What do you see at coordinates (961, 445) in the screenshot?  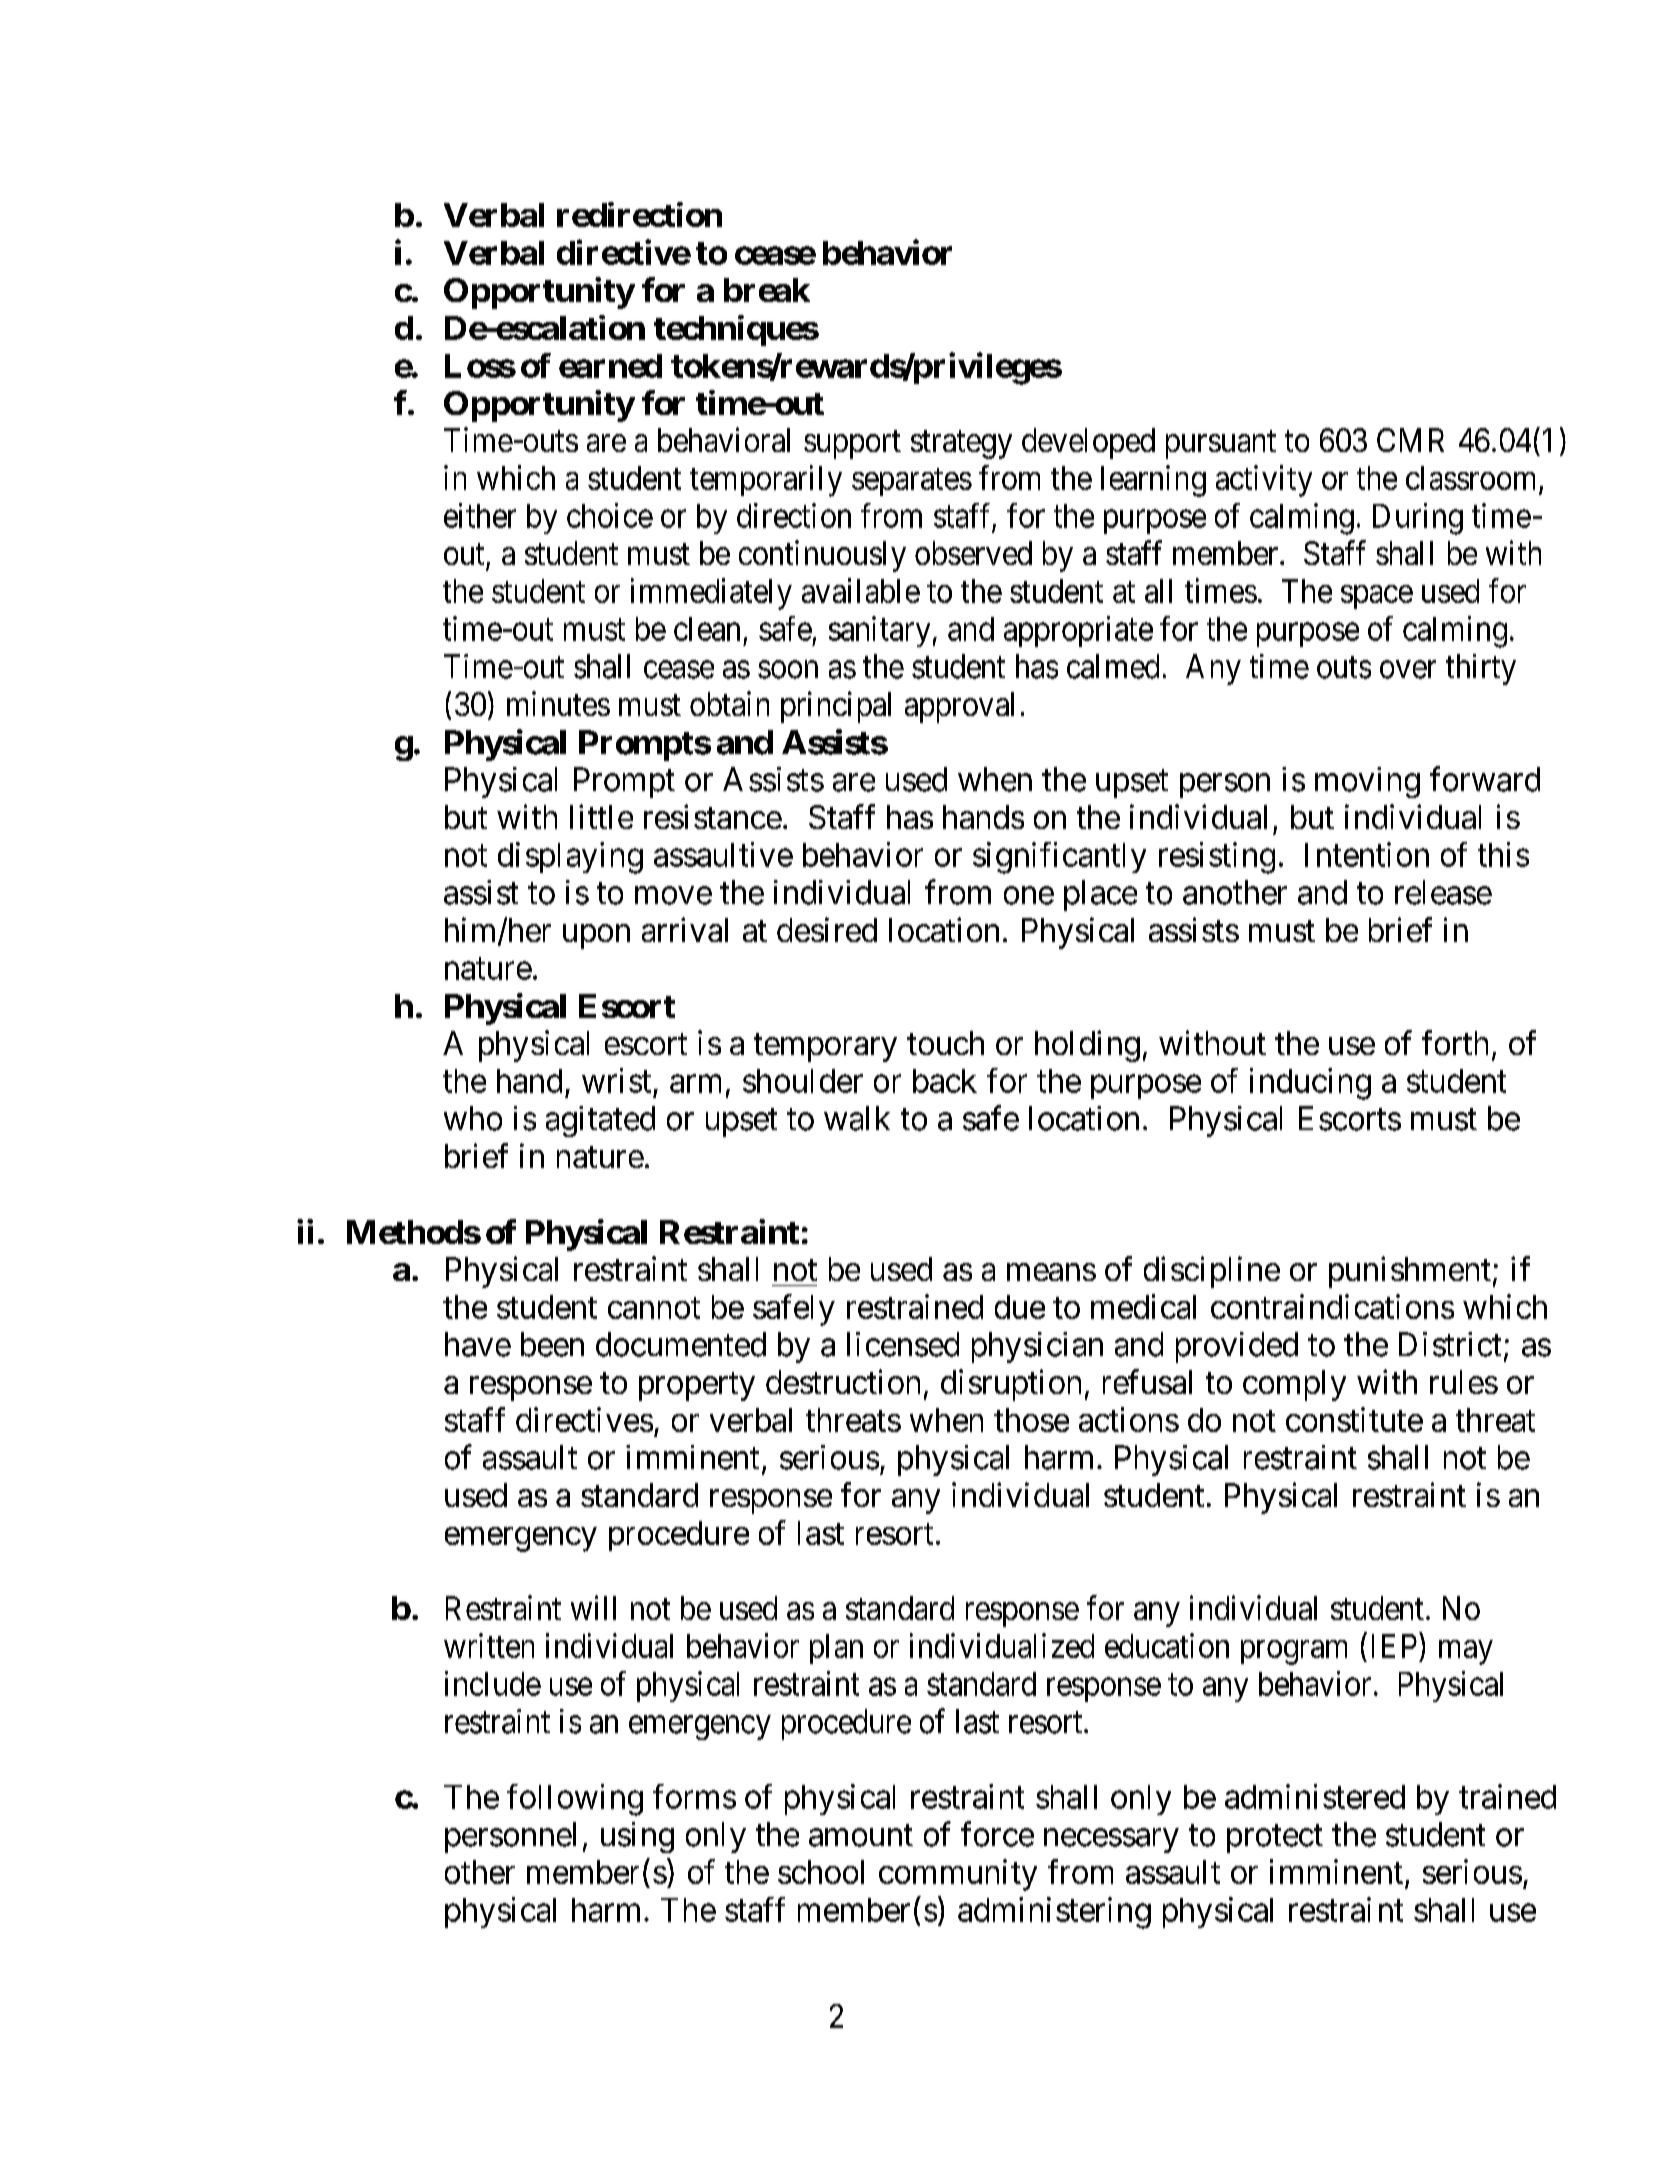 I see `strategy` at bounding box center [961, 445].
